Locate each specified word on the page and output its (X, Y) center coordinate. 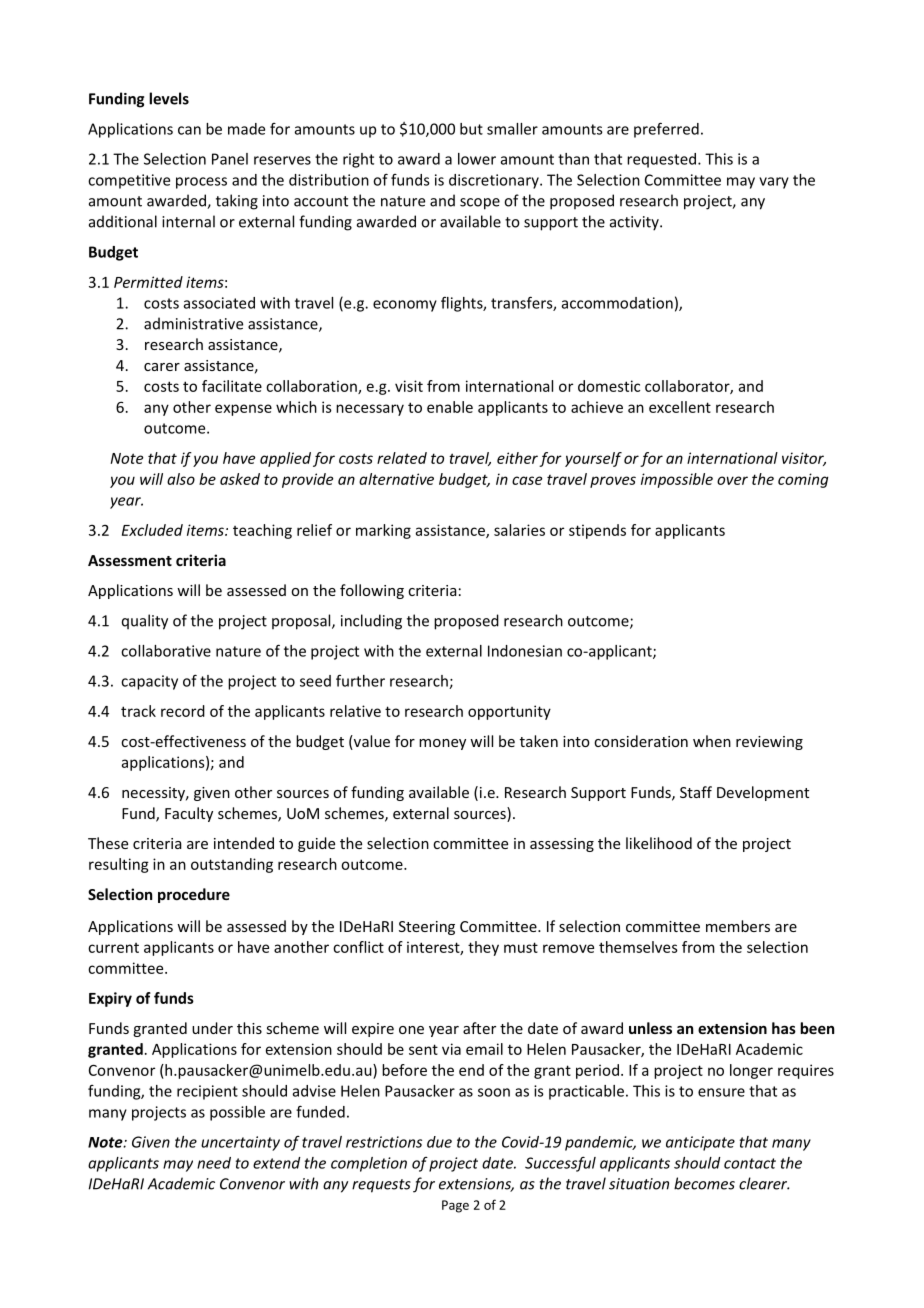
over (732, 480)
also (181, 479)
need (214, 1163)
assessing (562, 845)
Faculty (189, 814)
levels (169, 98)
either (517, 458)
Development (763, 793)
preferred (666, 130)
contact (750, 1163)
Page (455, 1206)
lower (477, 159)
